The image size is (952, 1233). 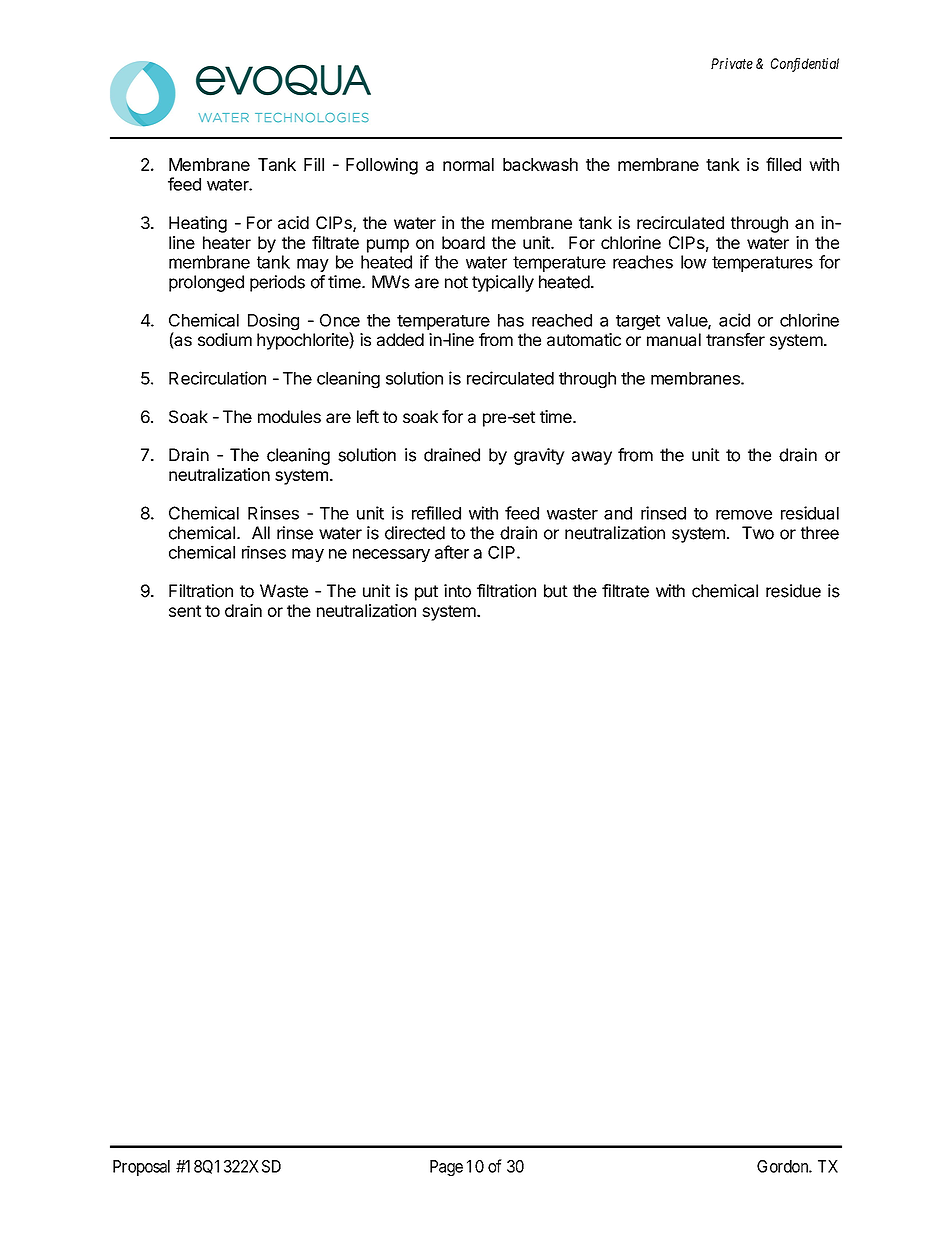 What do you see at coordinates (185, 611) in the screenshot?
I see `sent` at bounding box center [185, 611].
